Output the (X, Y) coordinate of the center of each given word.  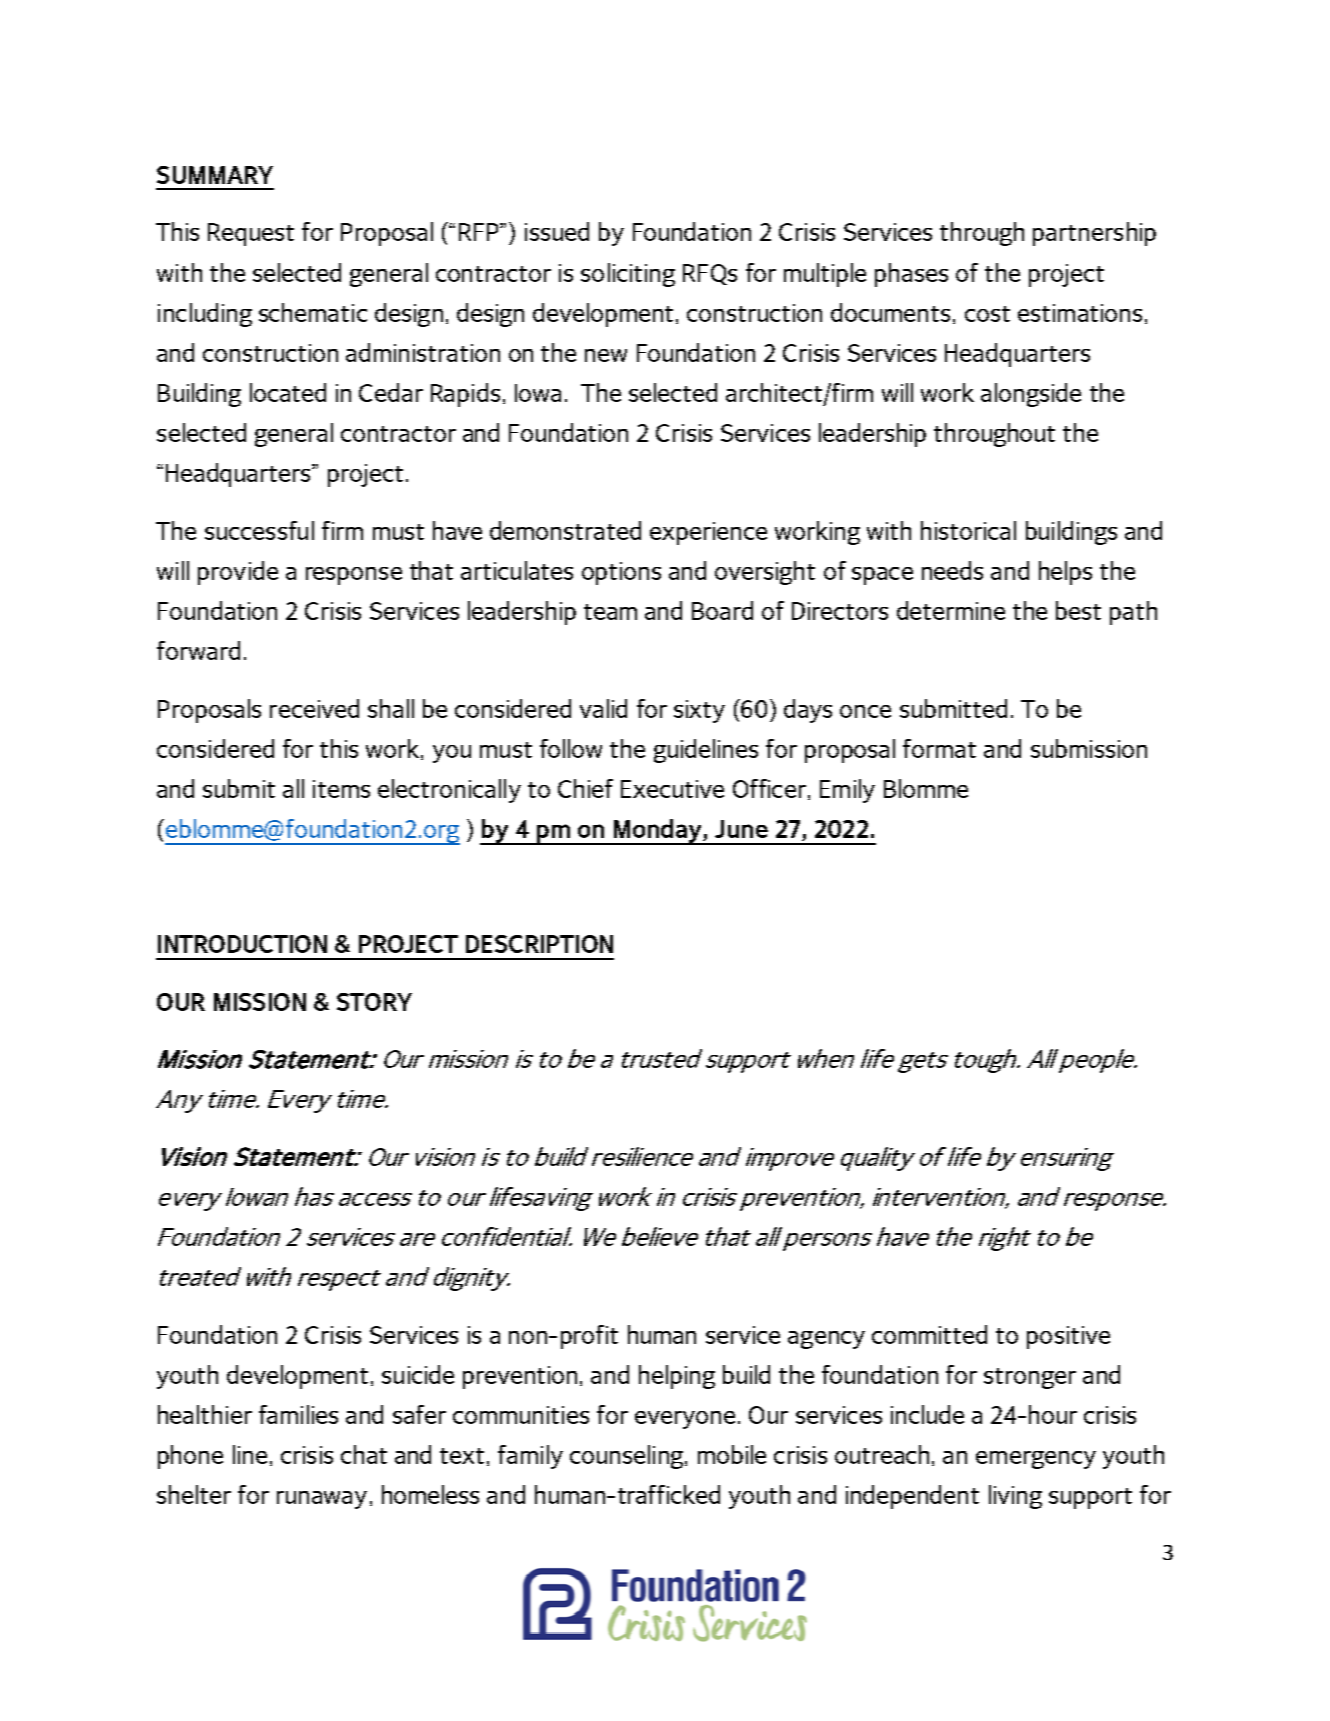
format (939, 748)
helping (677, 1377)
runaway (322, 1500)
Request (251, 234)
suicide (418, 1374)
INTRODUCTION (242, 944)
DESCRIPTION (539, 944)
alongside (1031, 395)
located (288, 392)
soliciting (628, 275)
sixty (699, 711)
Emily (847, 791)
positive (1068, 1337)
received (314, 708)
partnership (1094, 234)
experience (708, 533)
